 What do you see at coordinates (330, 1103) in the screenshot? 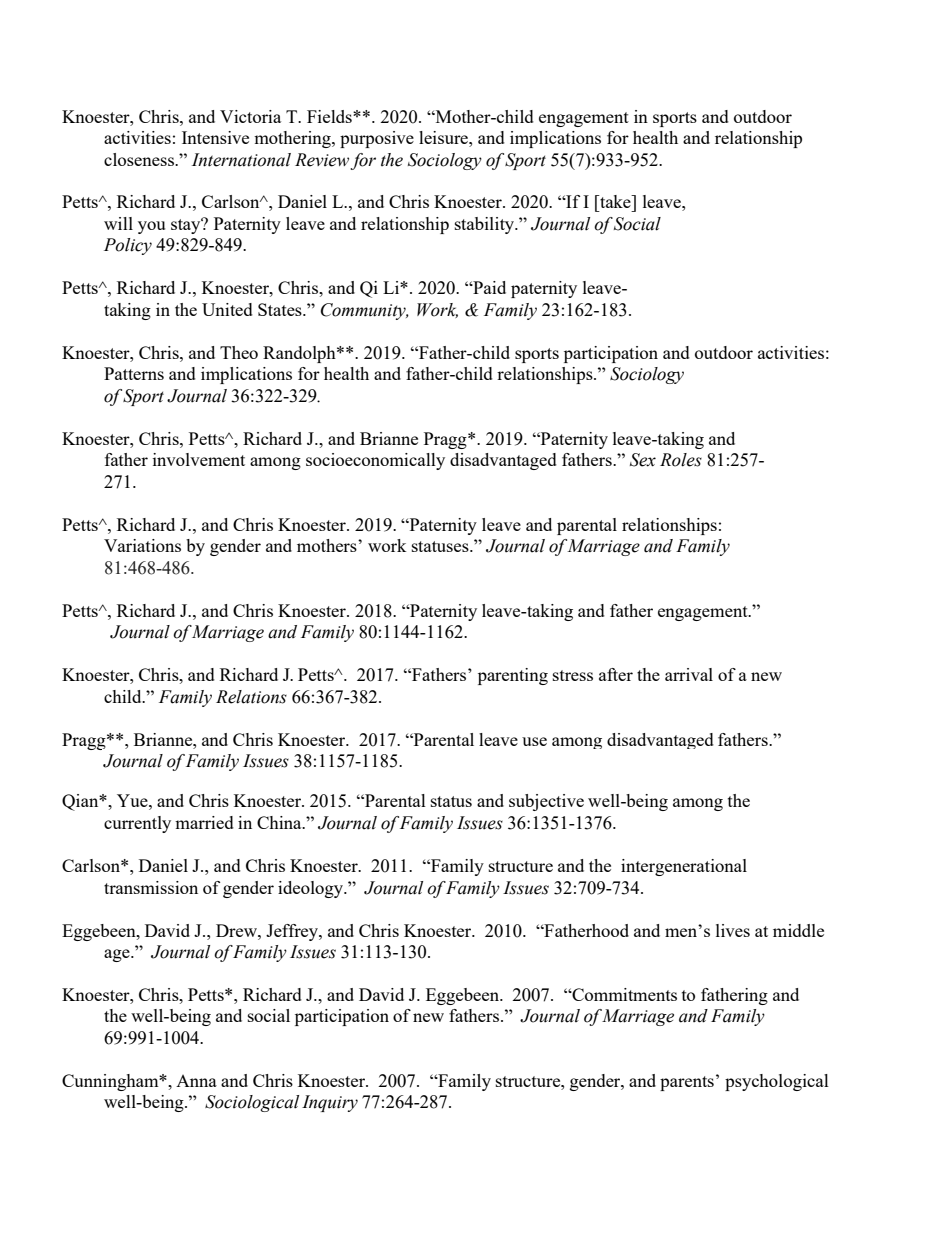
I see `Inquiry` at bounding box center [330, 1103].
